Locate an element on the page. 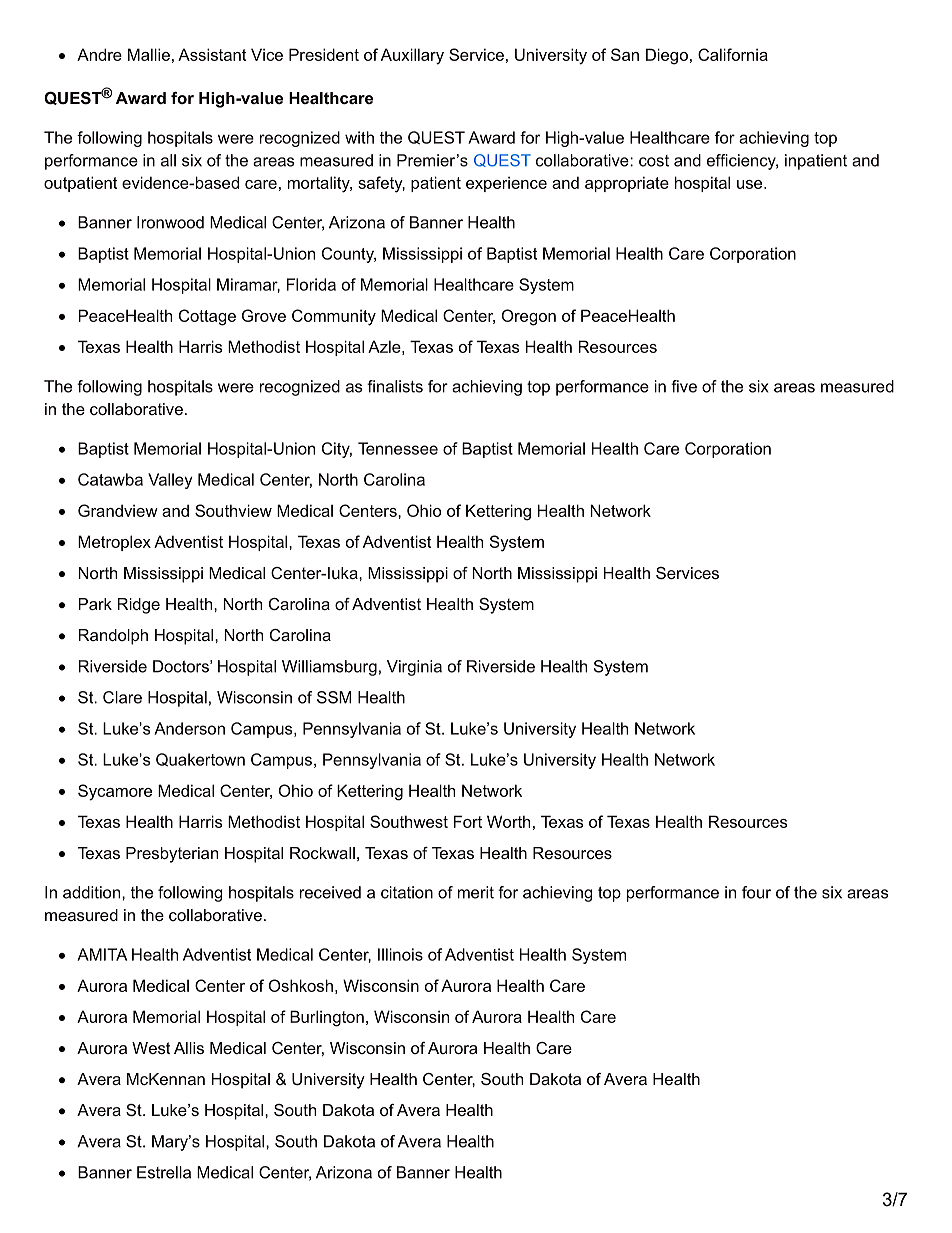 This image has width=952, height=1233. Anderson is located at coordinates (189, 728).
